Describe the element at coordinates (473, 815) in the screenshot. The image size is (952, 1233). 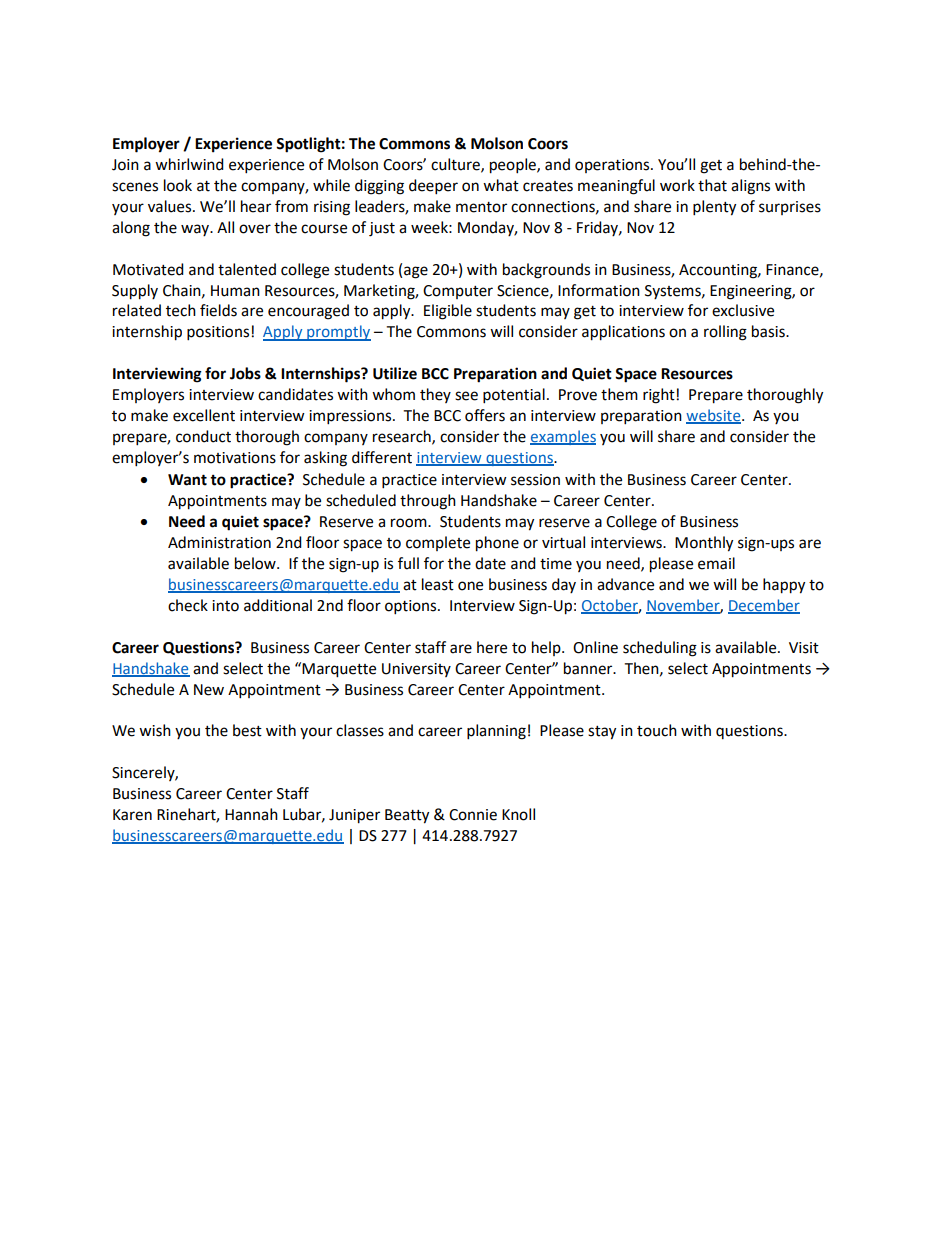
I see `Connie` at that location.
